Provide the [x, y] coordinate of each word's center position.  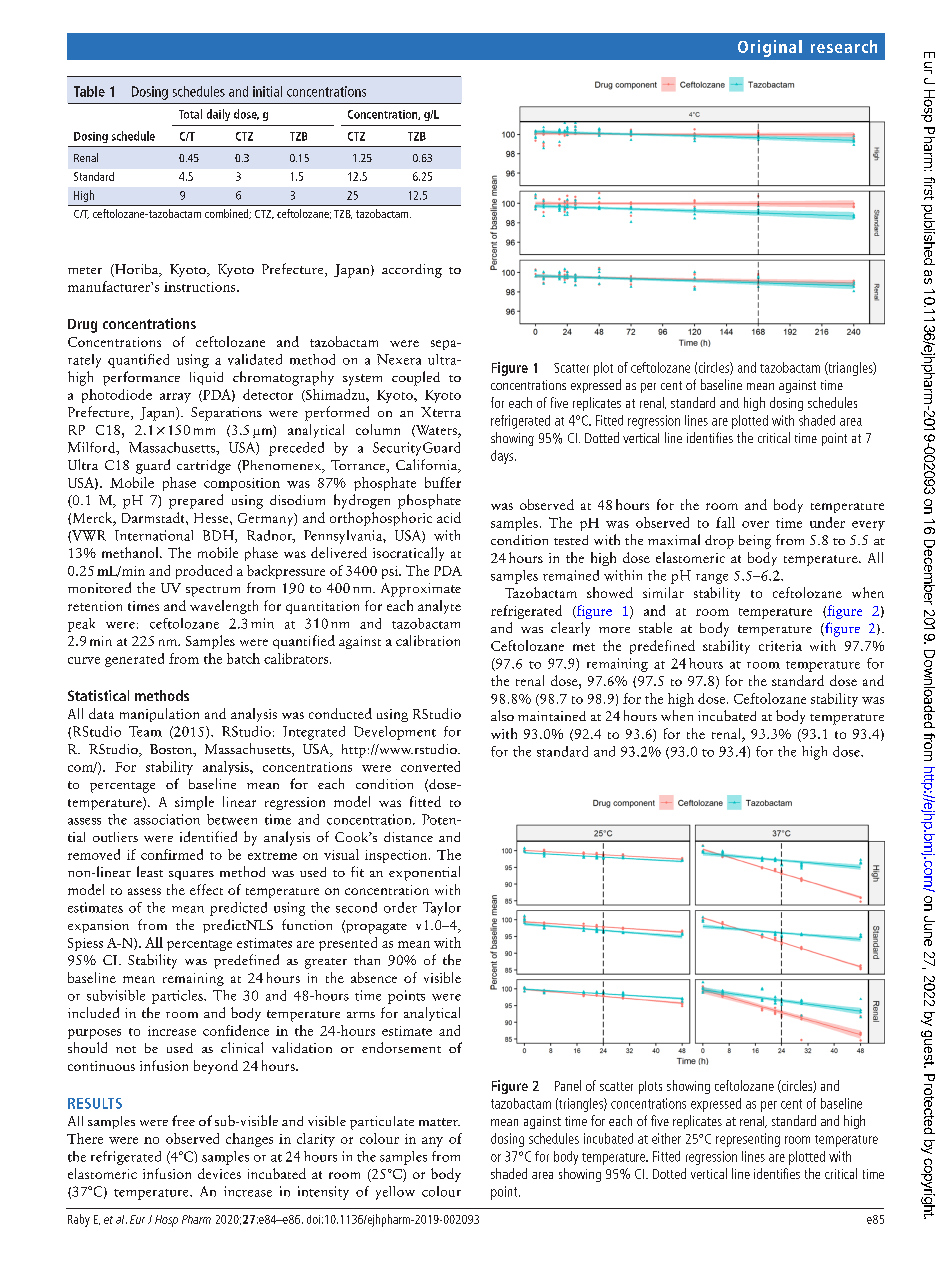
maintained [552, 716]
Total [190, 114]
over [755, 524]
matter [439, 1122]
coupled [416, 378]
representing [748, 1140]
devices [219, 1173]
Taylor [442, 909]
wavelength [224, 607]
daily [218, 115]
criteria [780, 646]
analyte [439, 607]
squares [191, 875]
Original [770, 48]
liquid [206, 378]
